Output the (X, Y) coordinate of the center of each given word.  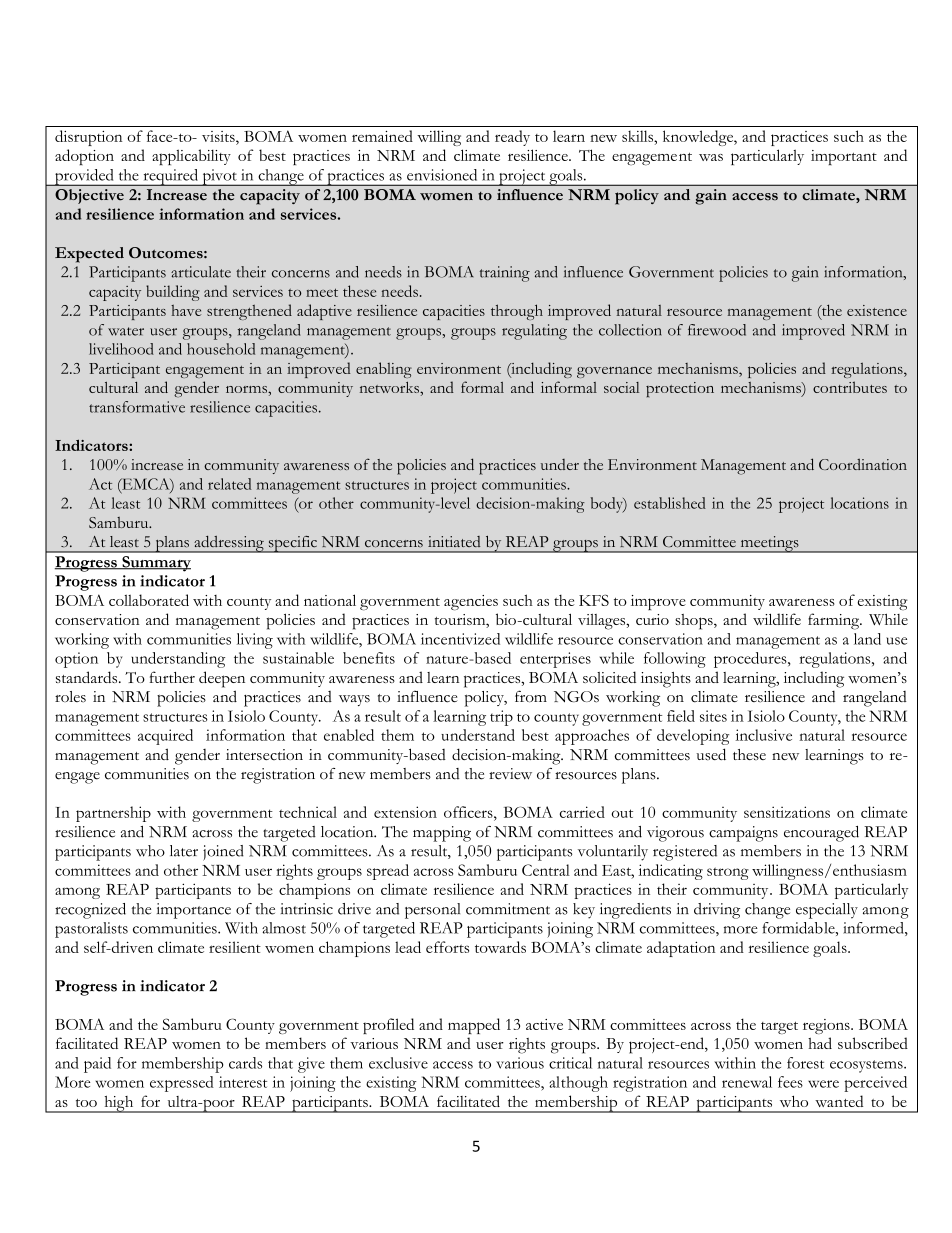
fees (790, 1082)
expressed (182, 1084)
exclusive (398, 1063)
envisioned (442, 175)
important (844, 157)
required (170, 177)
